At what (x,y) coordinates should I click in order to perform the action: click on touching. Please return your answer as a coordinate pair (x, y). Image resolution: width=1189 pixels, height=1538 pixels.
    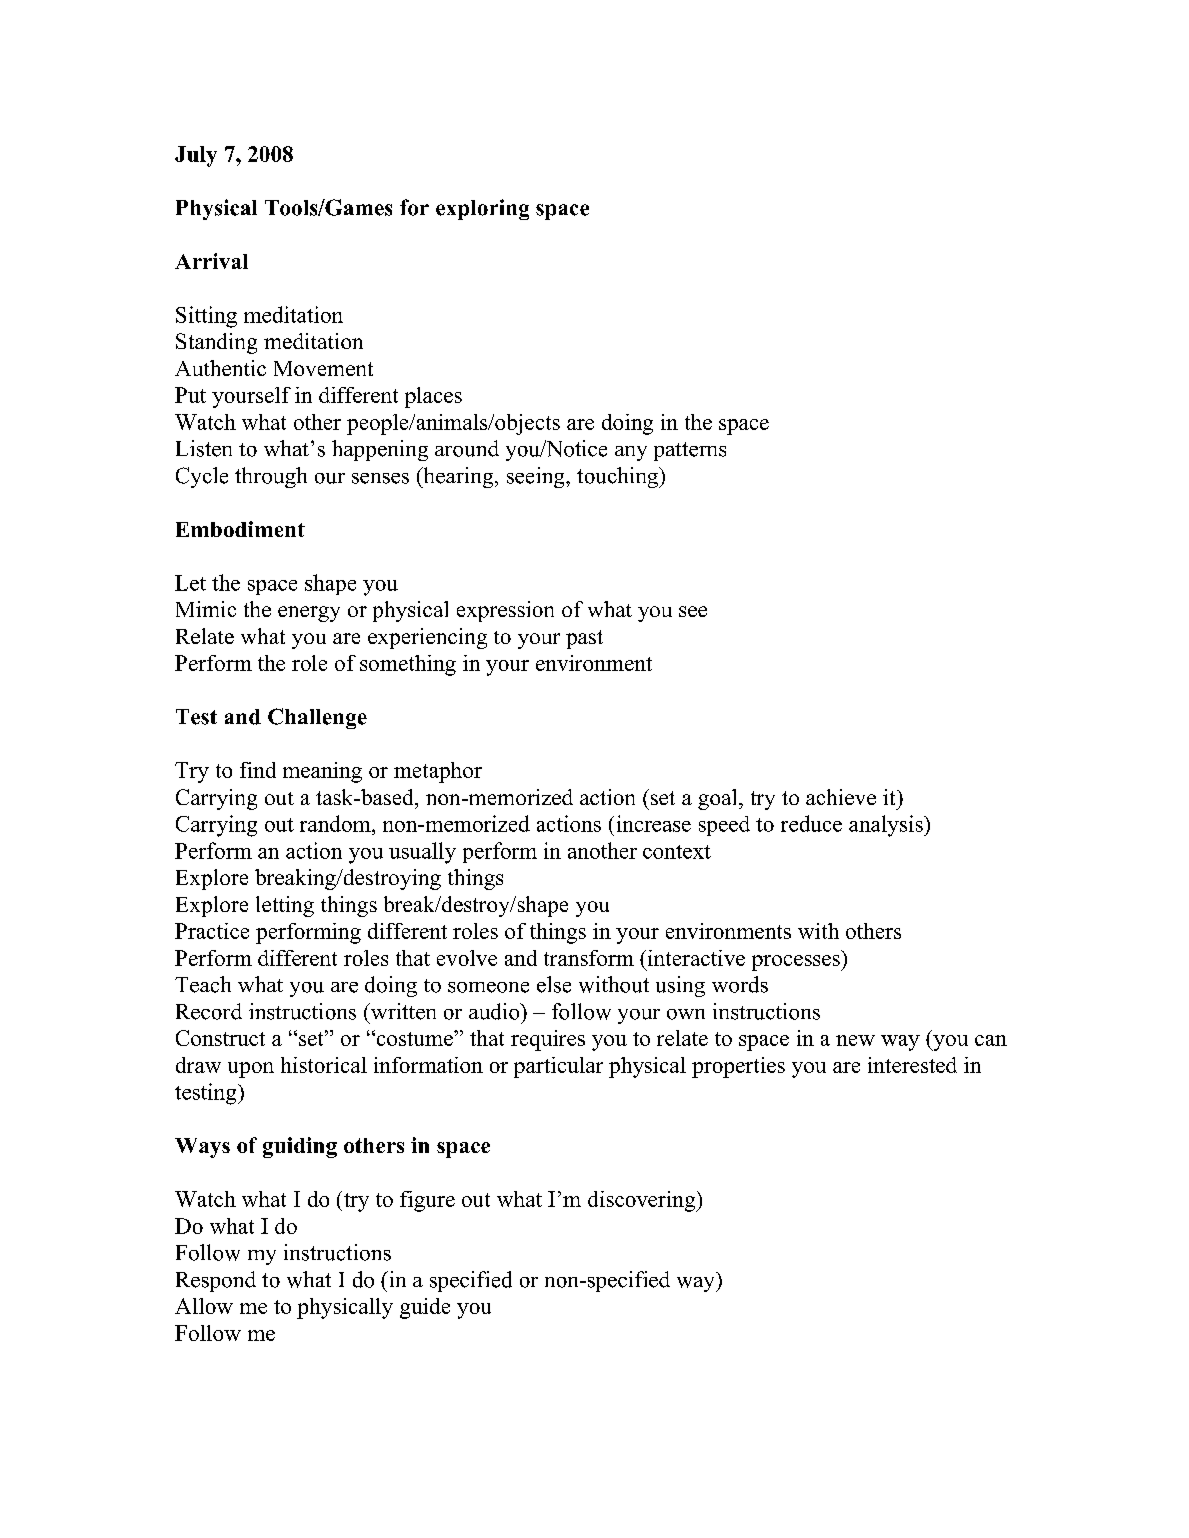
    Looking at the image, I should click on (618, 477).
